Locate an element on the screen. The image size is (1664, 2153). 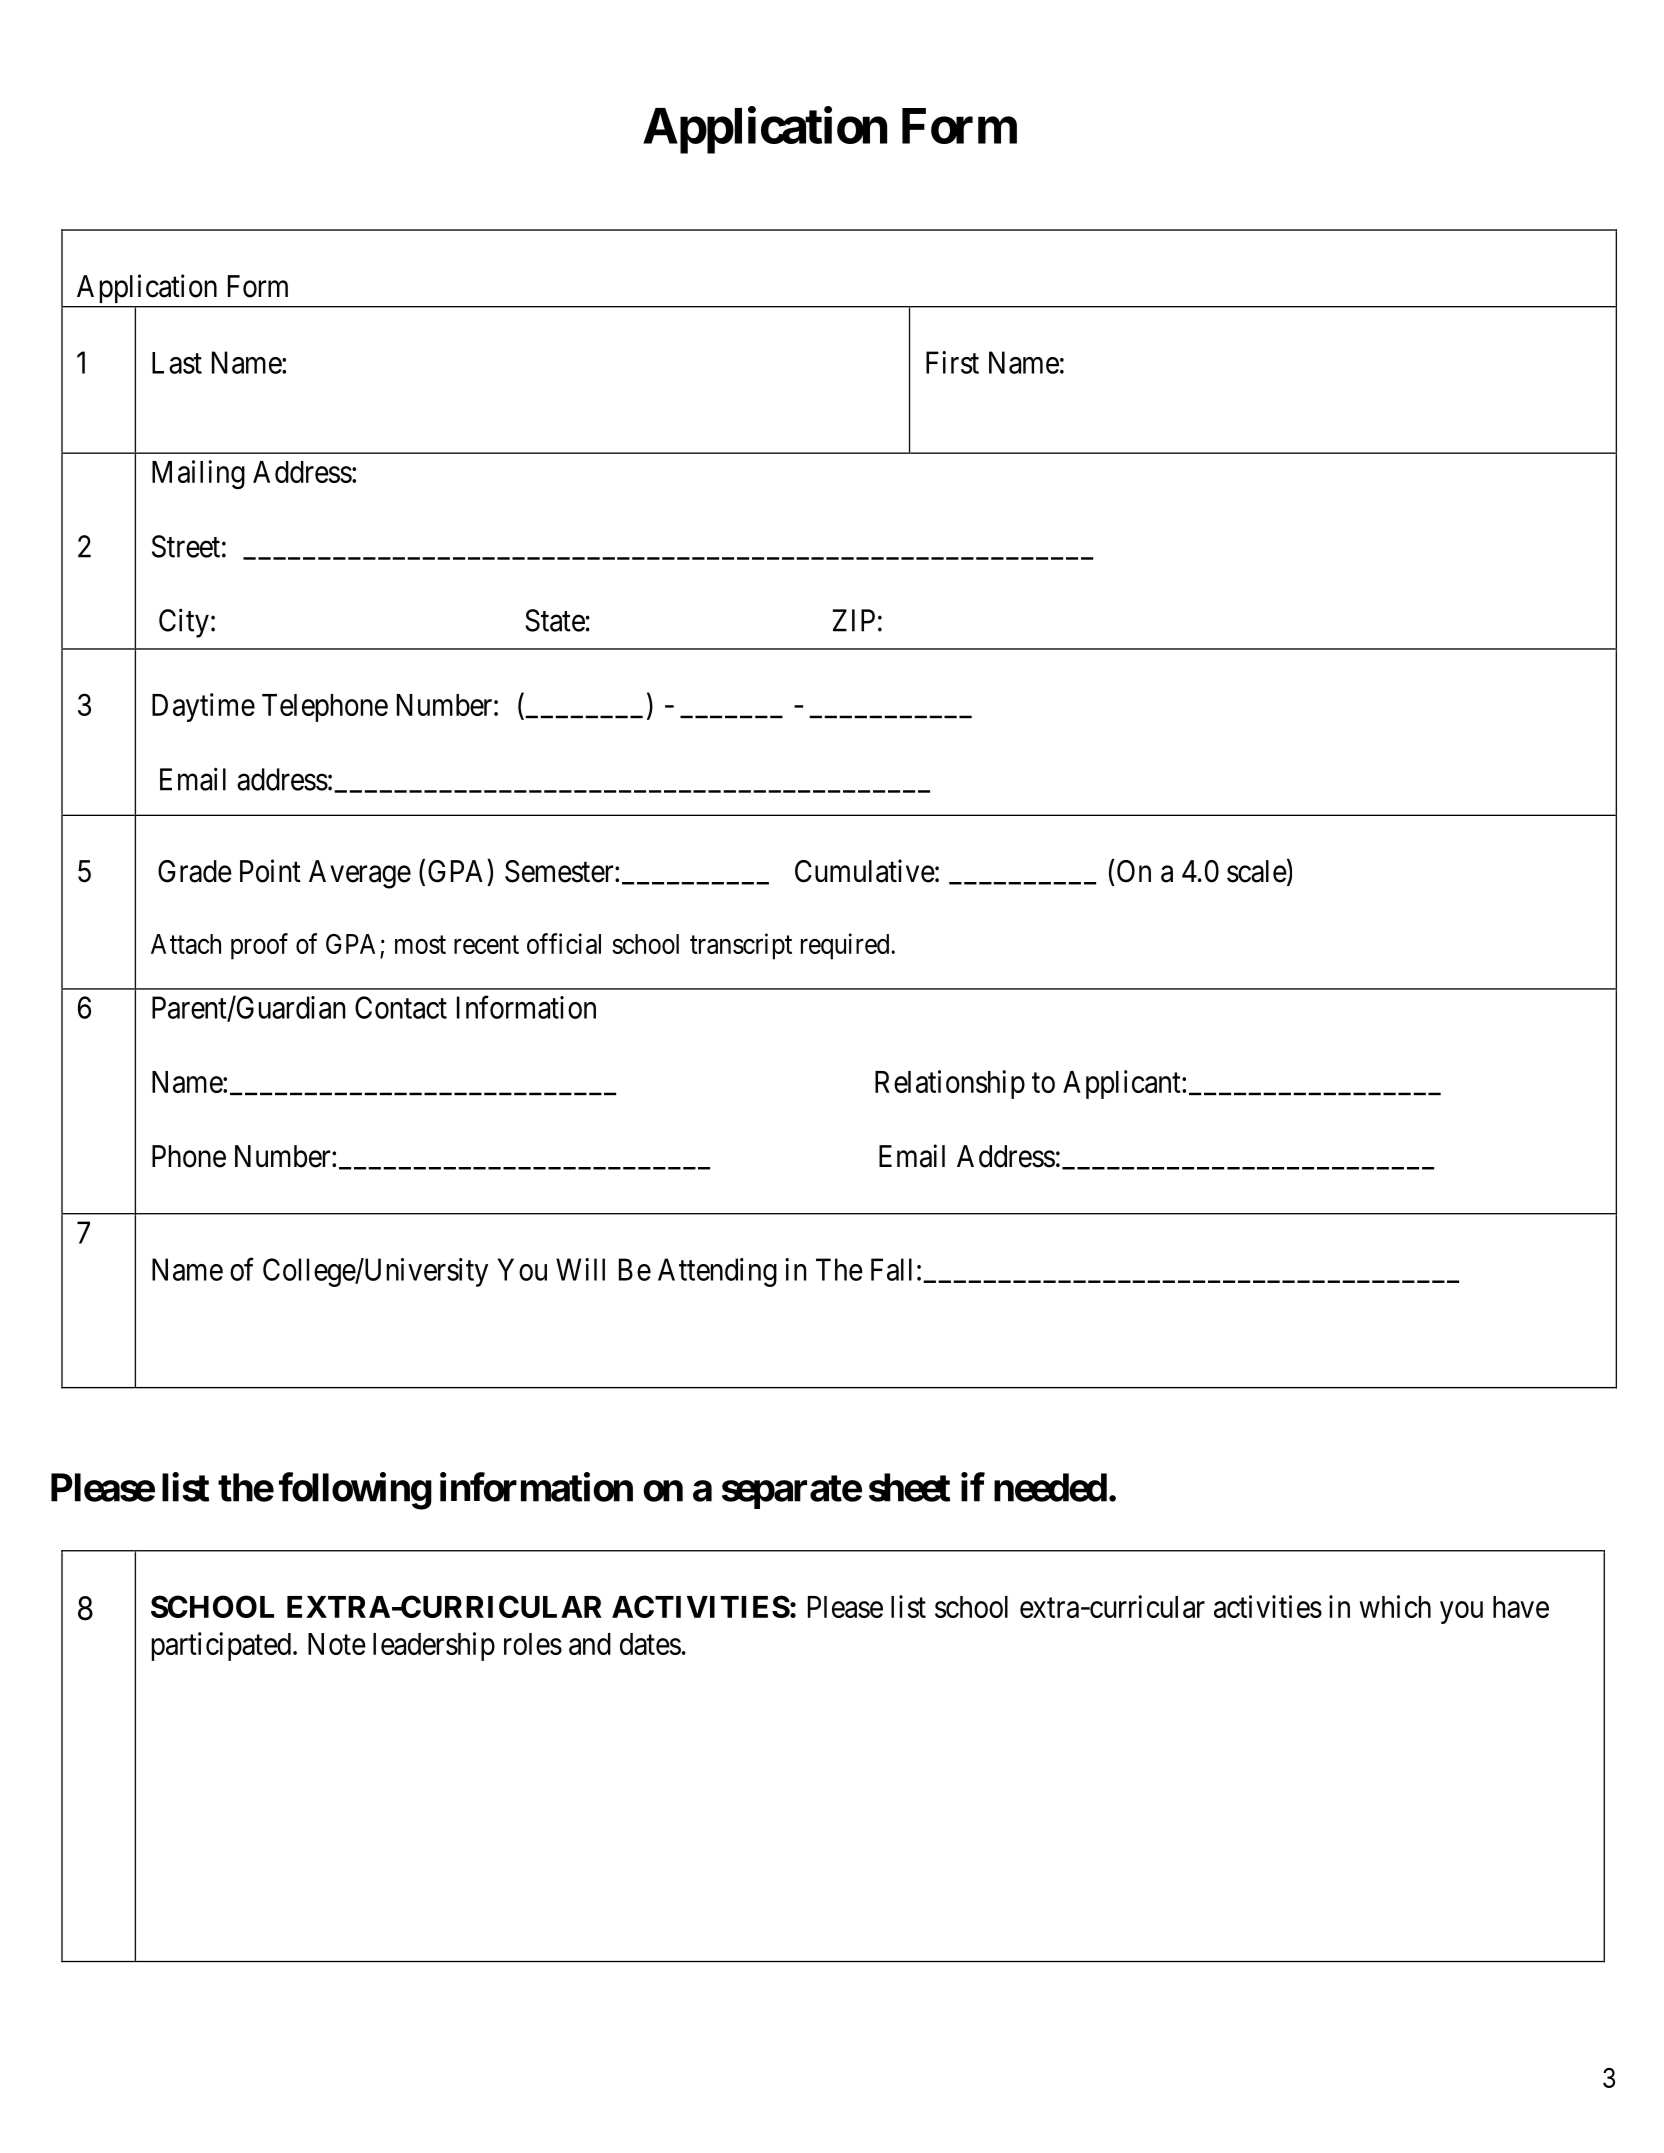
Last is located at coordinates (177, 363).
